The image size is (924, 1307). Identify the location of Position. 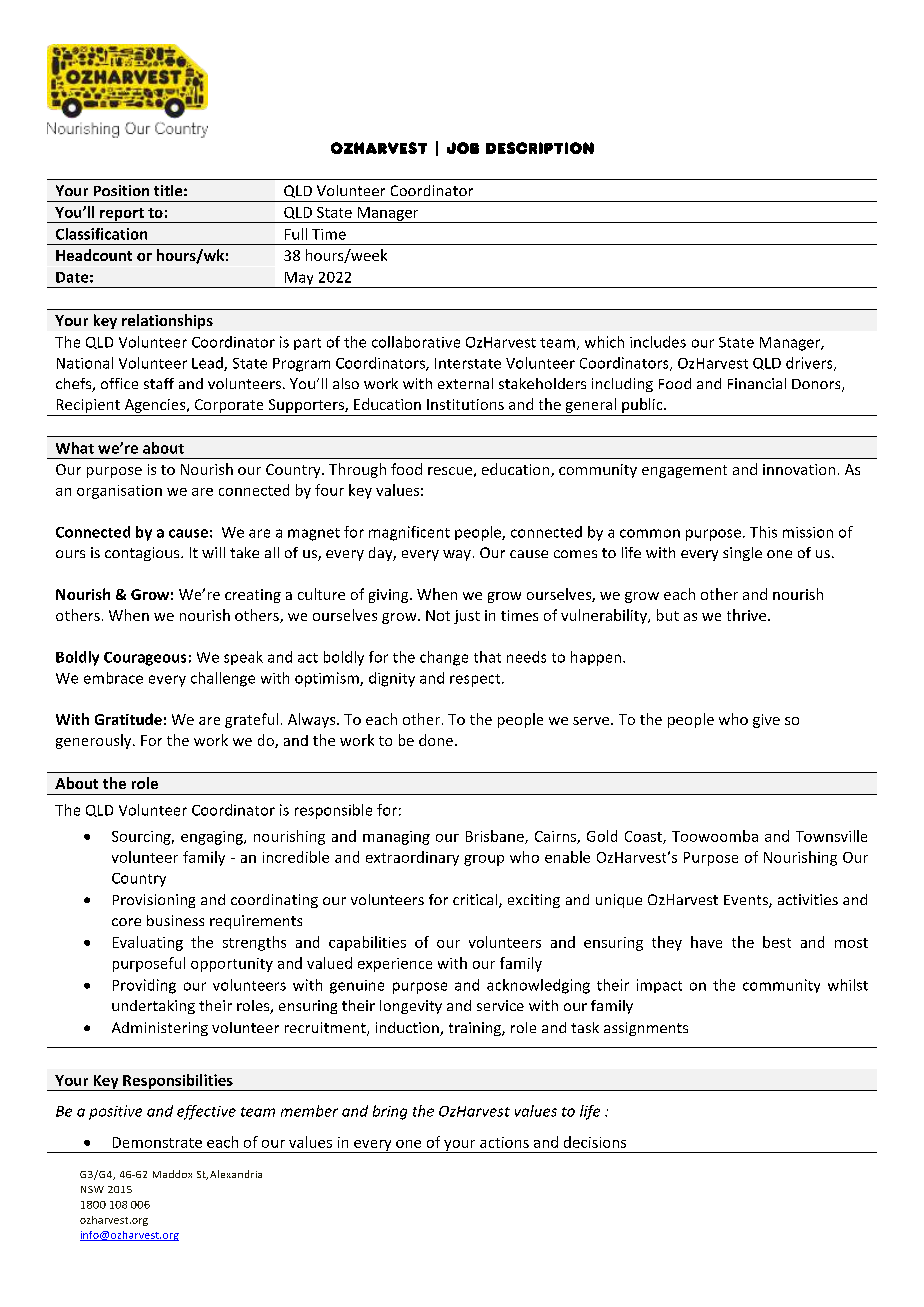
(121, 190).
